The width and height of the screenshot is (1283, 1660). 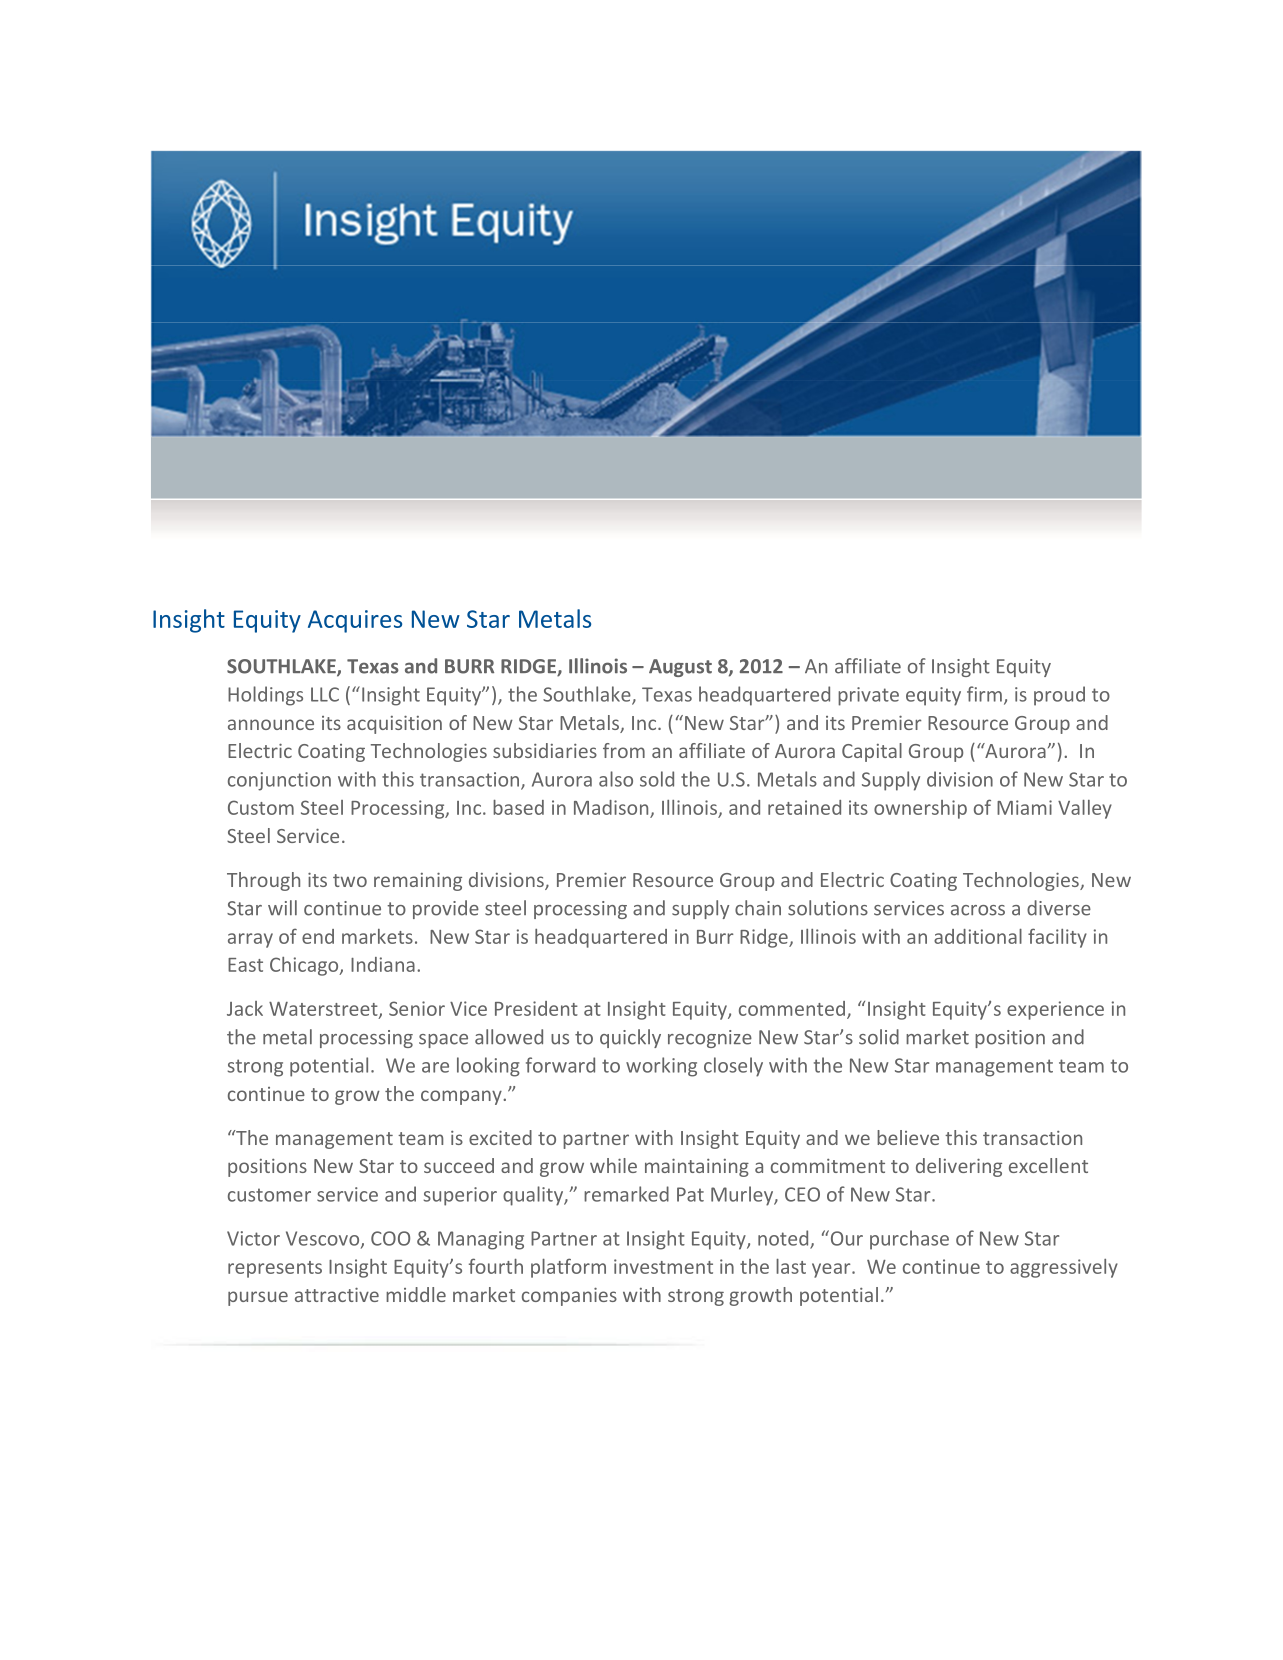 What do you see at coordinates (462, 1097) in the screenshot?
I see `company` at bounding box center [462, 1097].
